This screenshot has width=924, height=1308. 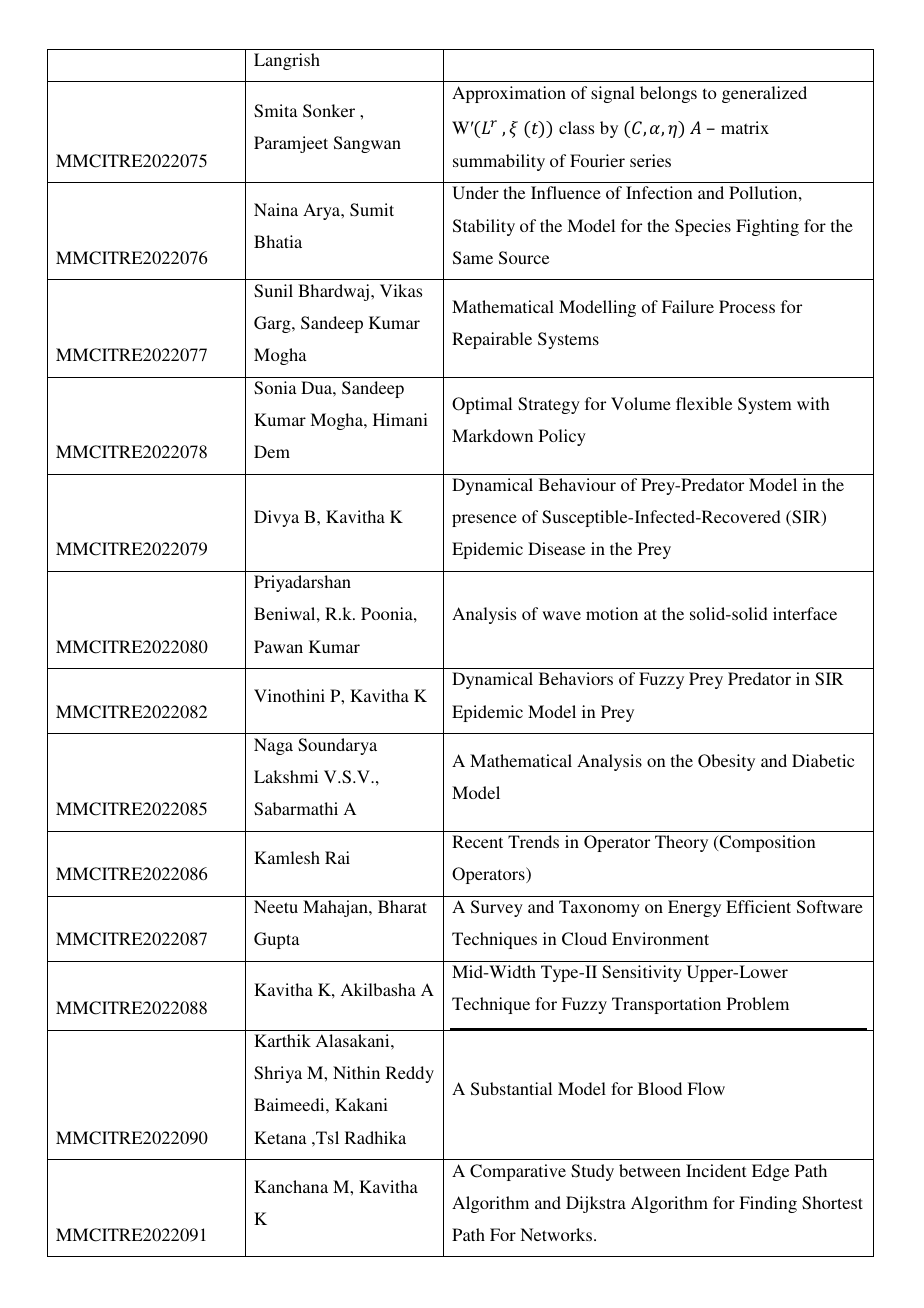 I want to click on matrix, so click(x=745, y=127).
